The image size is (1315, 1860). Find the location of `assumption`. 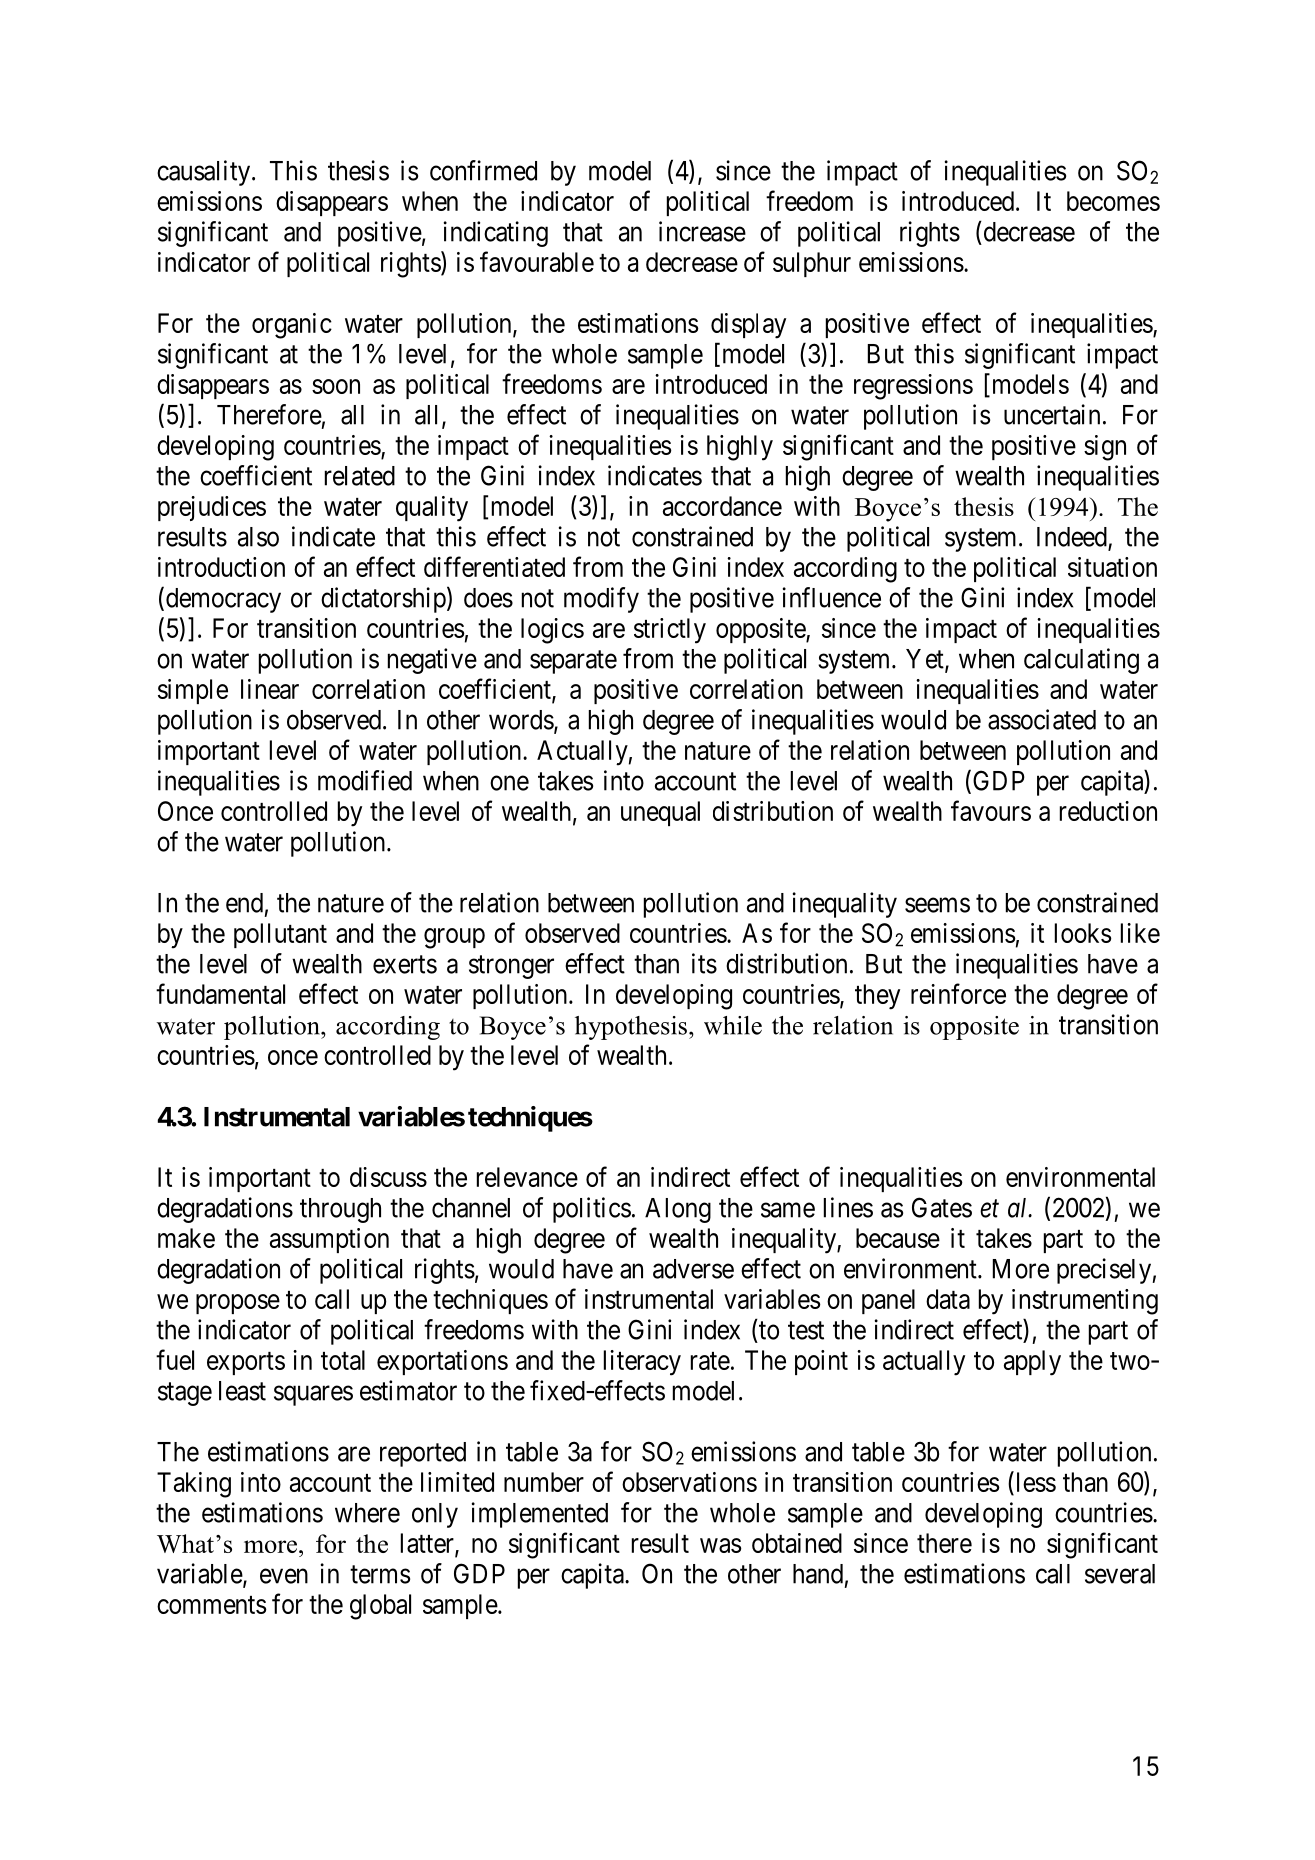

assumption is located at coordinates (329, 1240).
